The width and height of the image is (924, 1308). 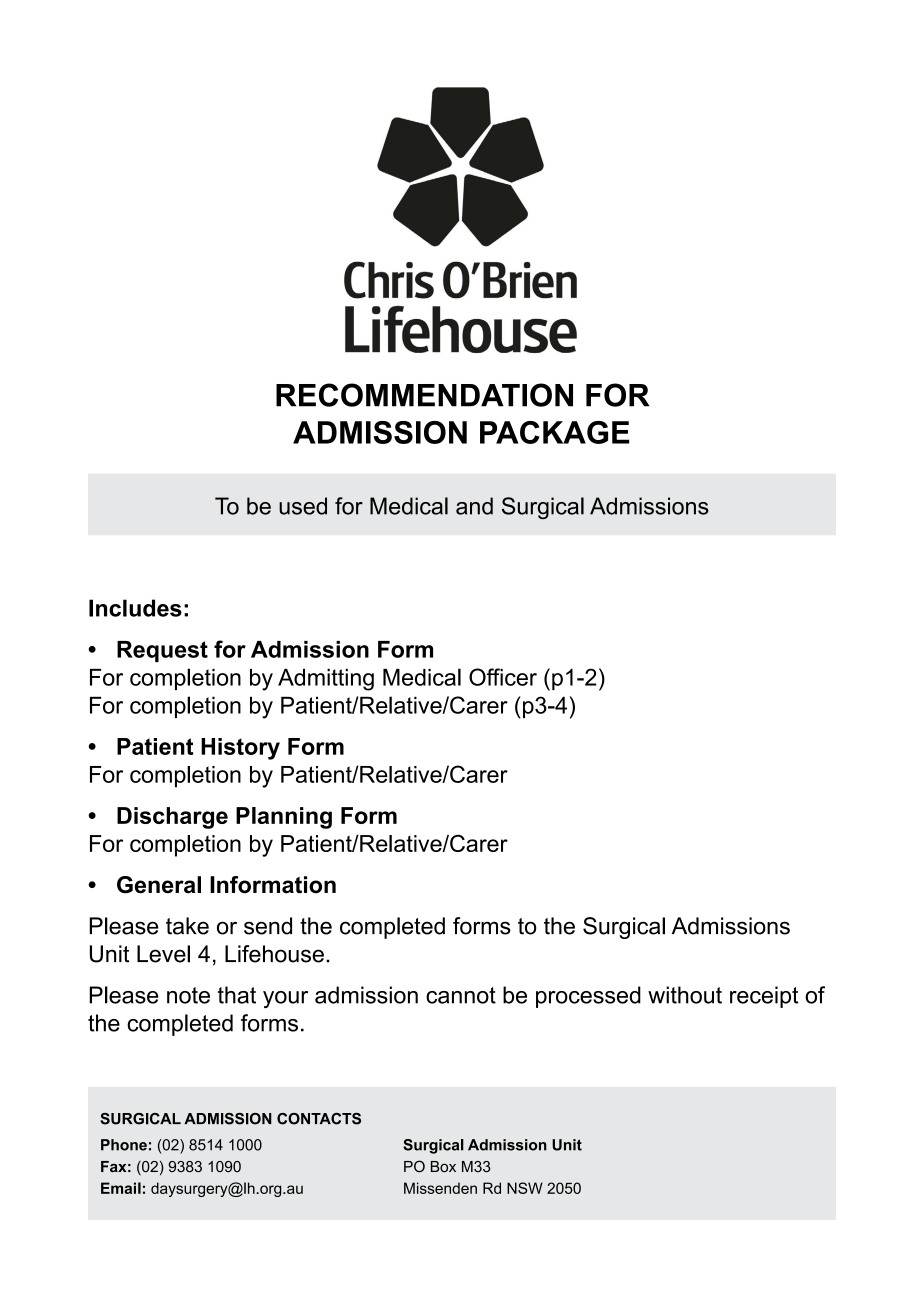 I want to click on and, so click(x=474, y=506).
